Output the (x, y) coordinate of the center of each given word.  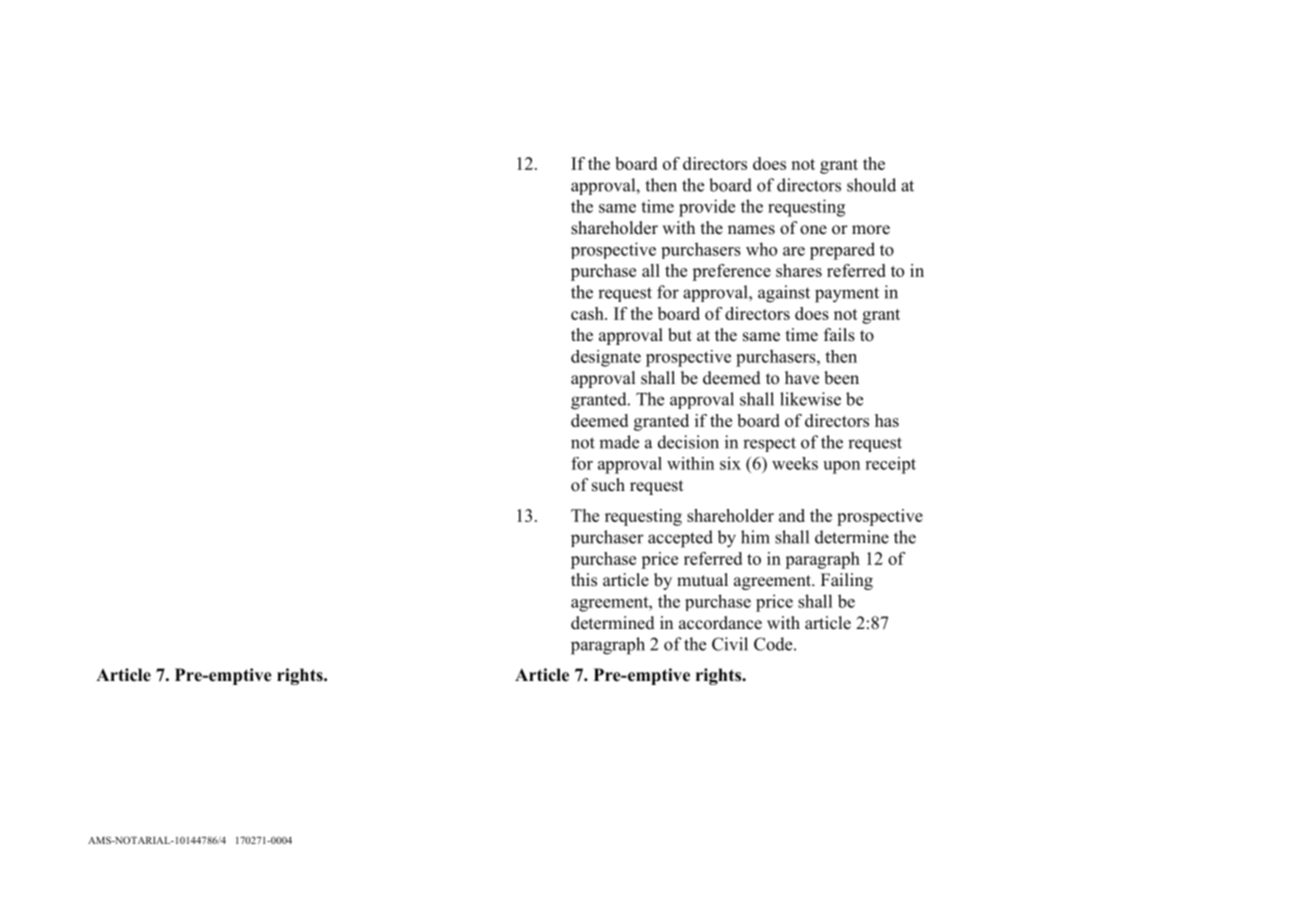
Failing (847, 581)
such (608, 485)
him (755, 537)
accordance (720, 623)
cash (588, 313)
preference (731, 272)
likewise (810, 399)
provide (707, 208)
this (584, 580)
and (792, 515)
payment (847, 295)
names (751, 230)
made (619, 442)
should (871, 185)
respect (769, 444)
